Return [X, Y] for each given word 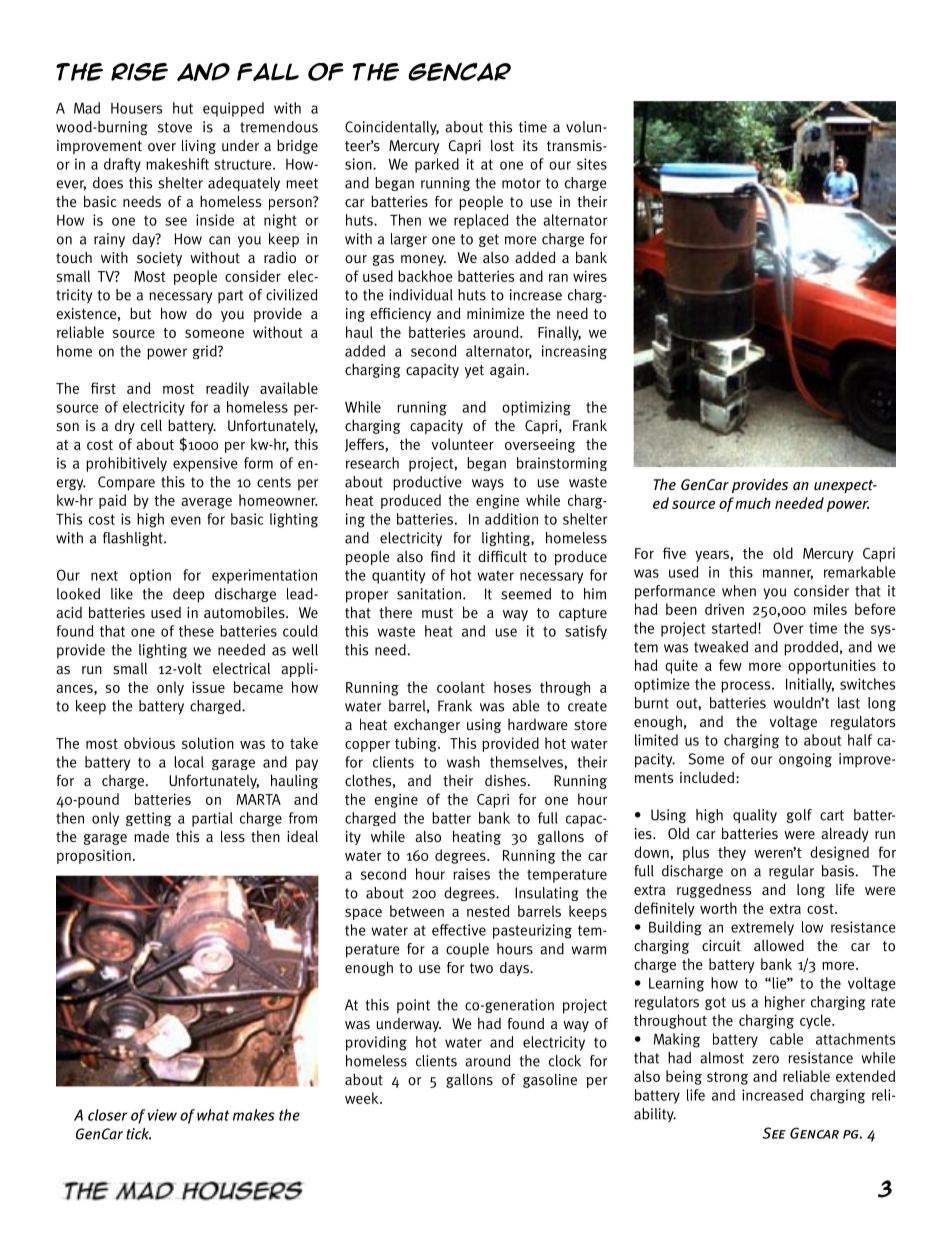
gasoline [550, 1081]
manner [788, 574]
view [162, 1115]
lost [502, 146]
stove [175, 127]
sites [592, 164]
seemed [526, 594]
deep [188, 595]
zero [765, 1059]
